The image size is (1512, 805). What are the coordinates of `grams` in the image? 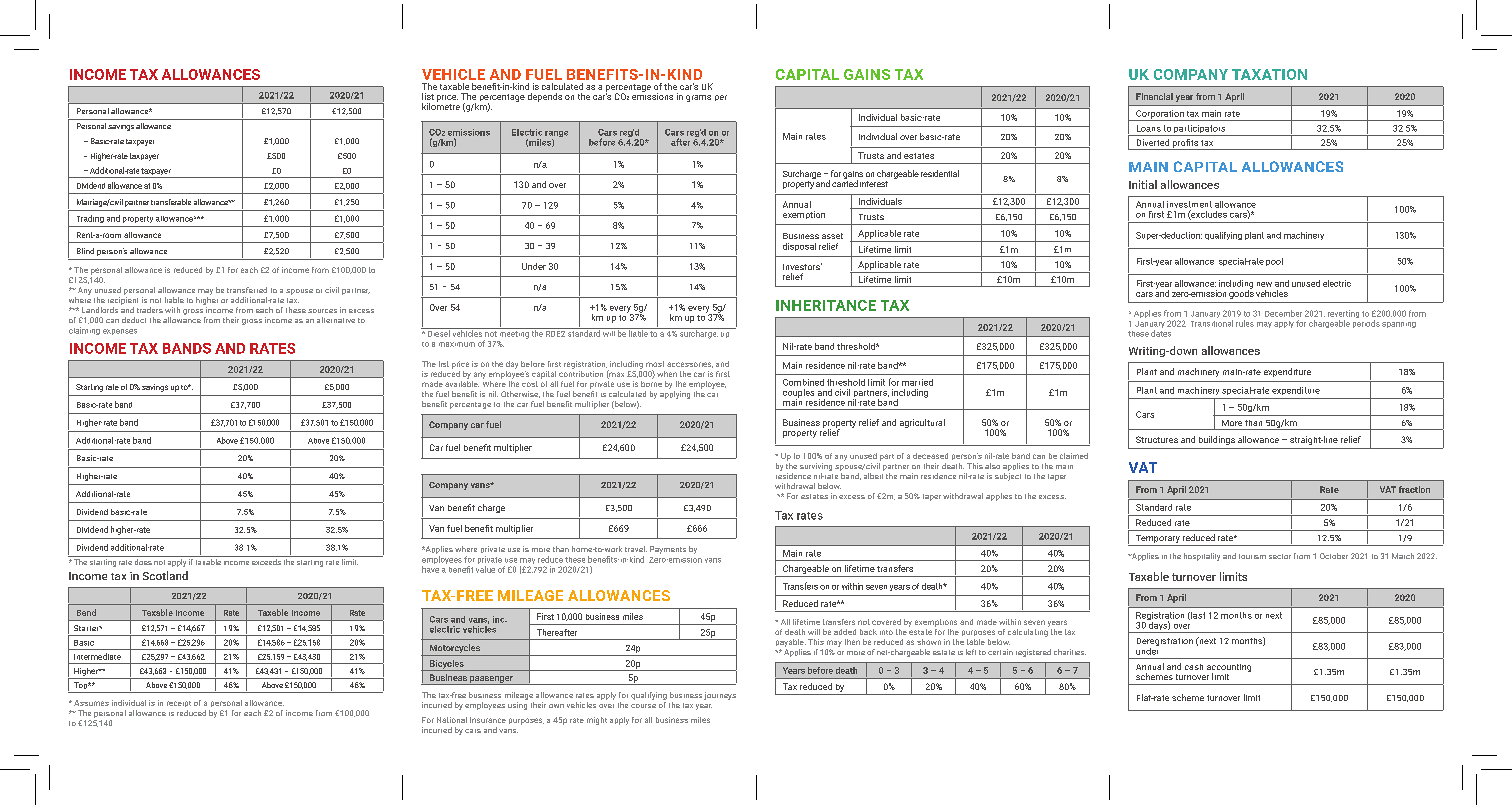 It's located at (698, 98).
